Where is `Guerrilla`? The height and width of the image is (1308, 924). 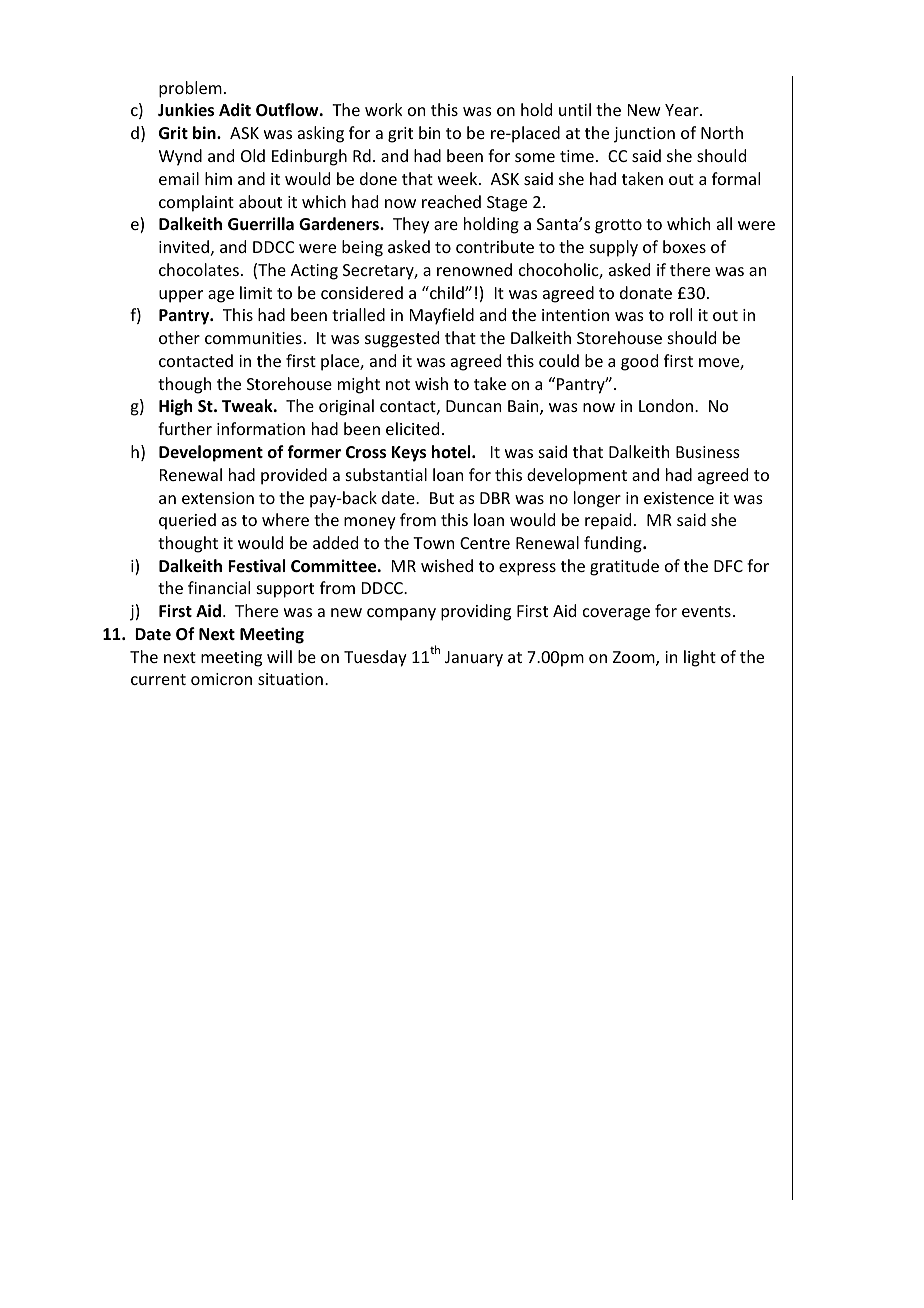 Guerrilla is located at coordinates (261, 224).
